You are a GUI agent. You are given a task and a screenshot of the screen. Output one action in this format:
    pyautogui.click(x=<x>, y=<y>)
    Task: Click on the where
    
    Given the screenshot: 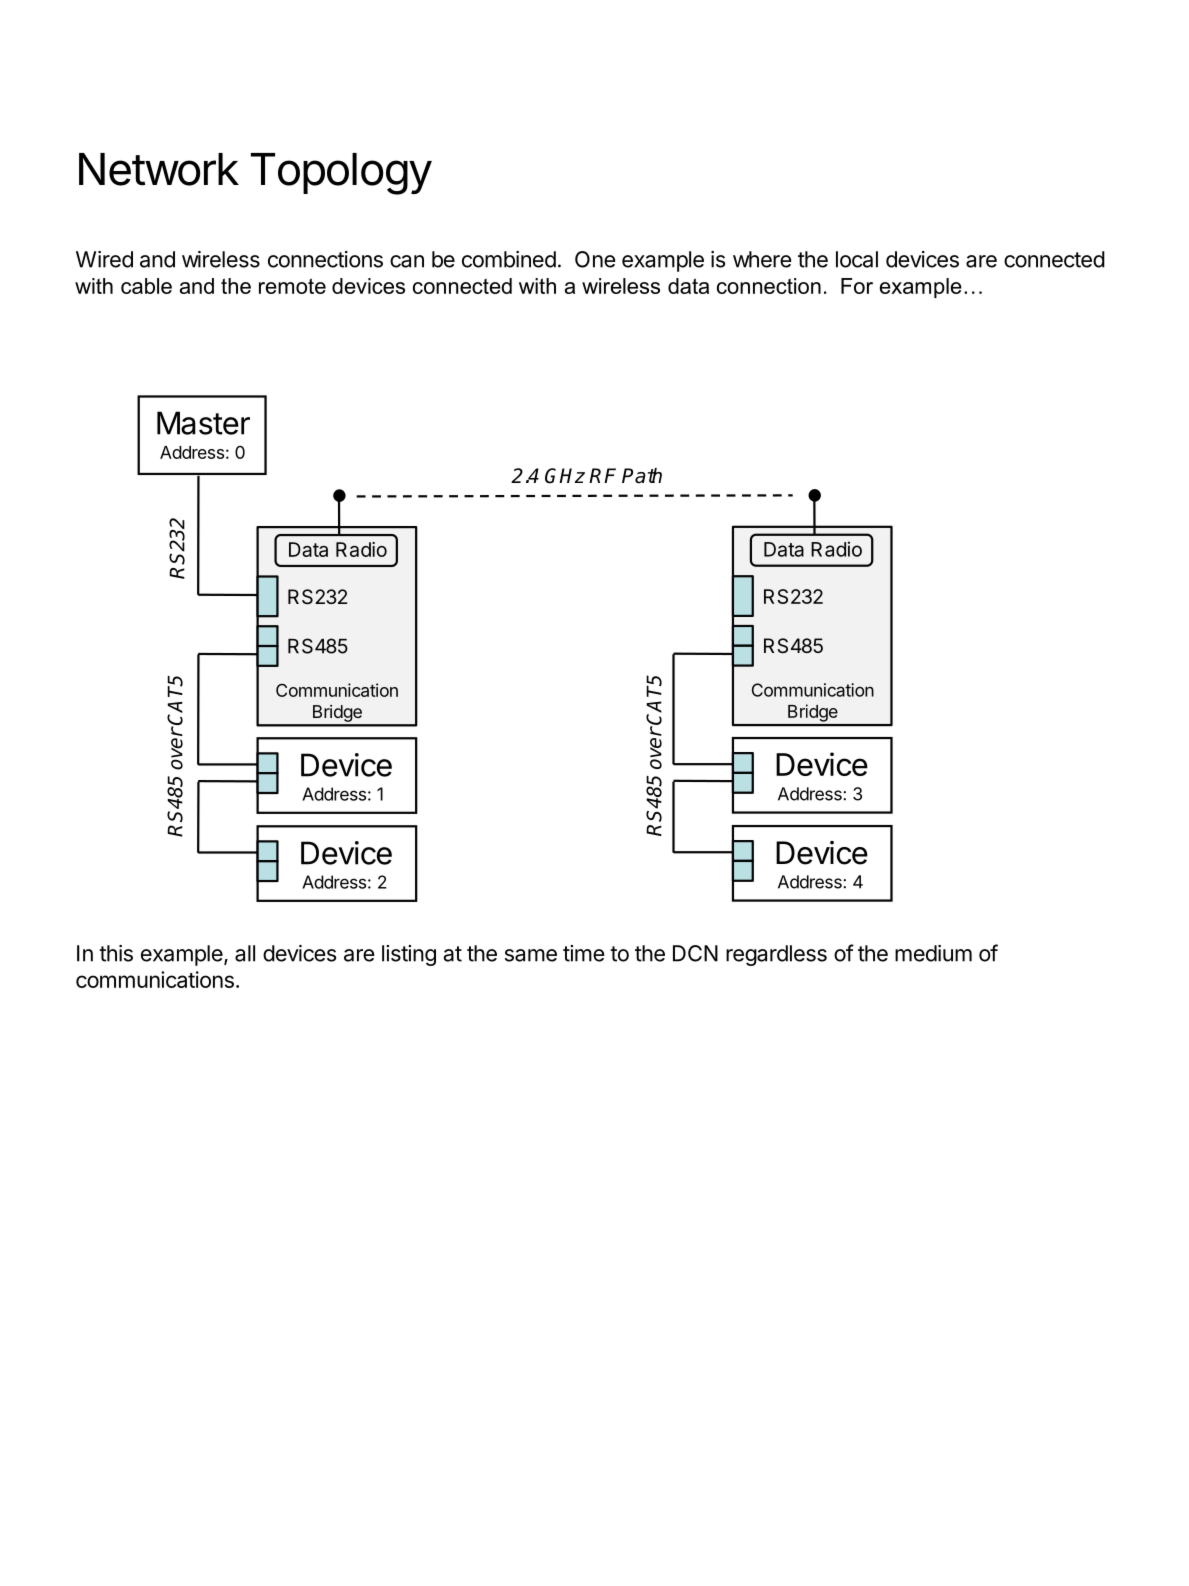 What is the action you would take?
    pyautogui.click(x=762, y=259)
